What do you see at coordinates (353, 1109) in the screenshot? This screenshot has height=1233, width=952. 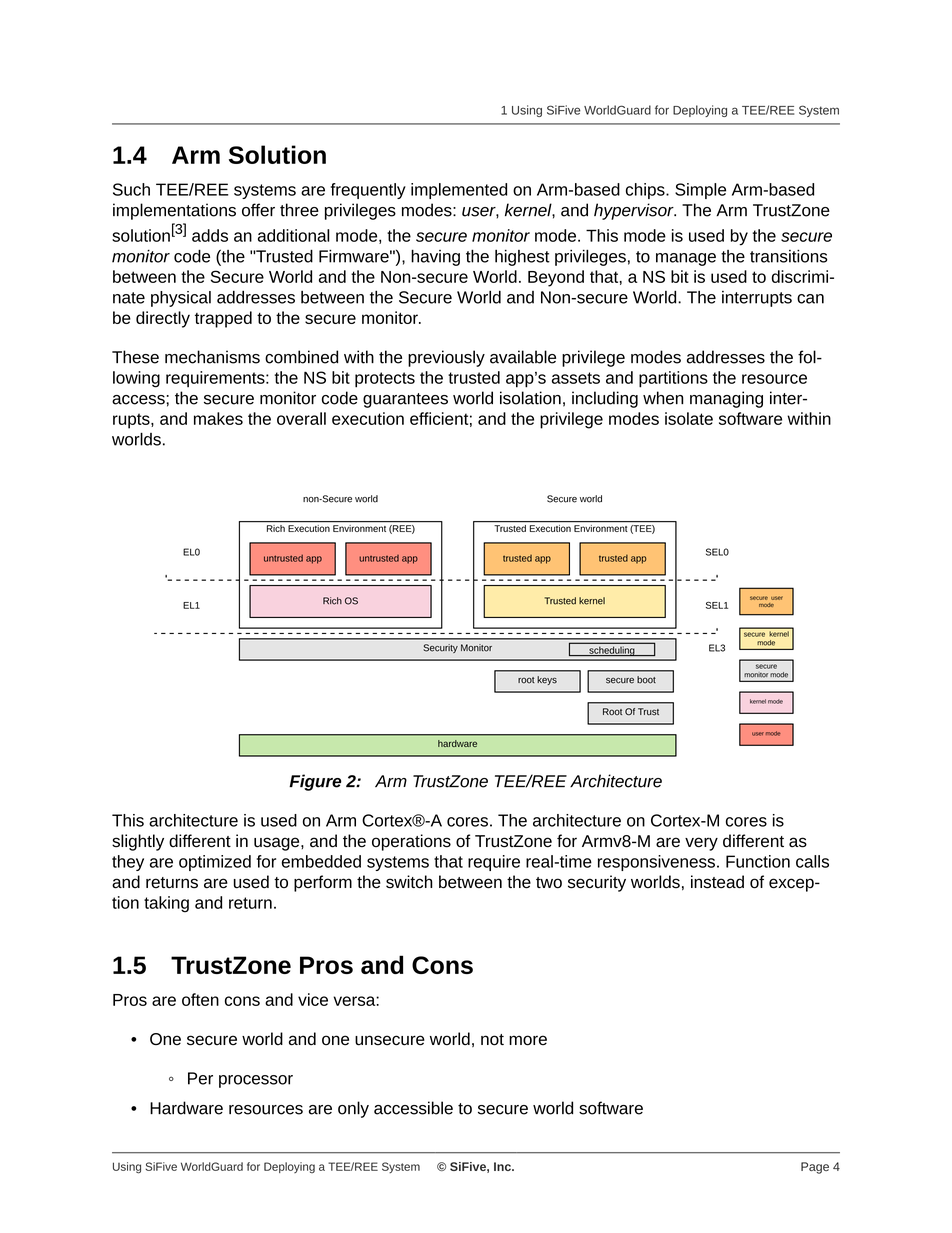 I see `only` at bounding box center [353, 1109].
